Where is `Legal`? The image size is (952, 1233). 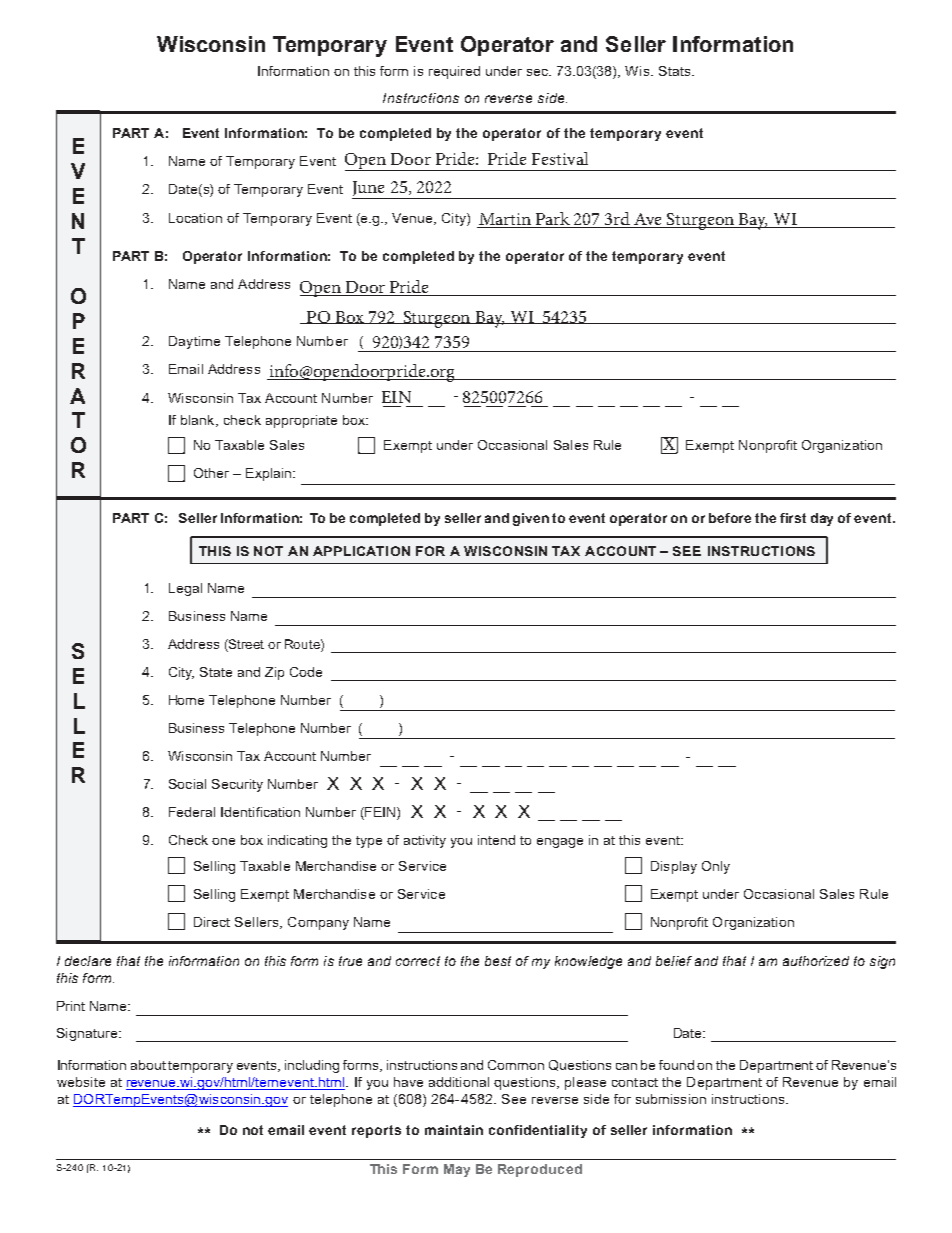
Legal is located at coordinates (185, 589).
